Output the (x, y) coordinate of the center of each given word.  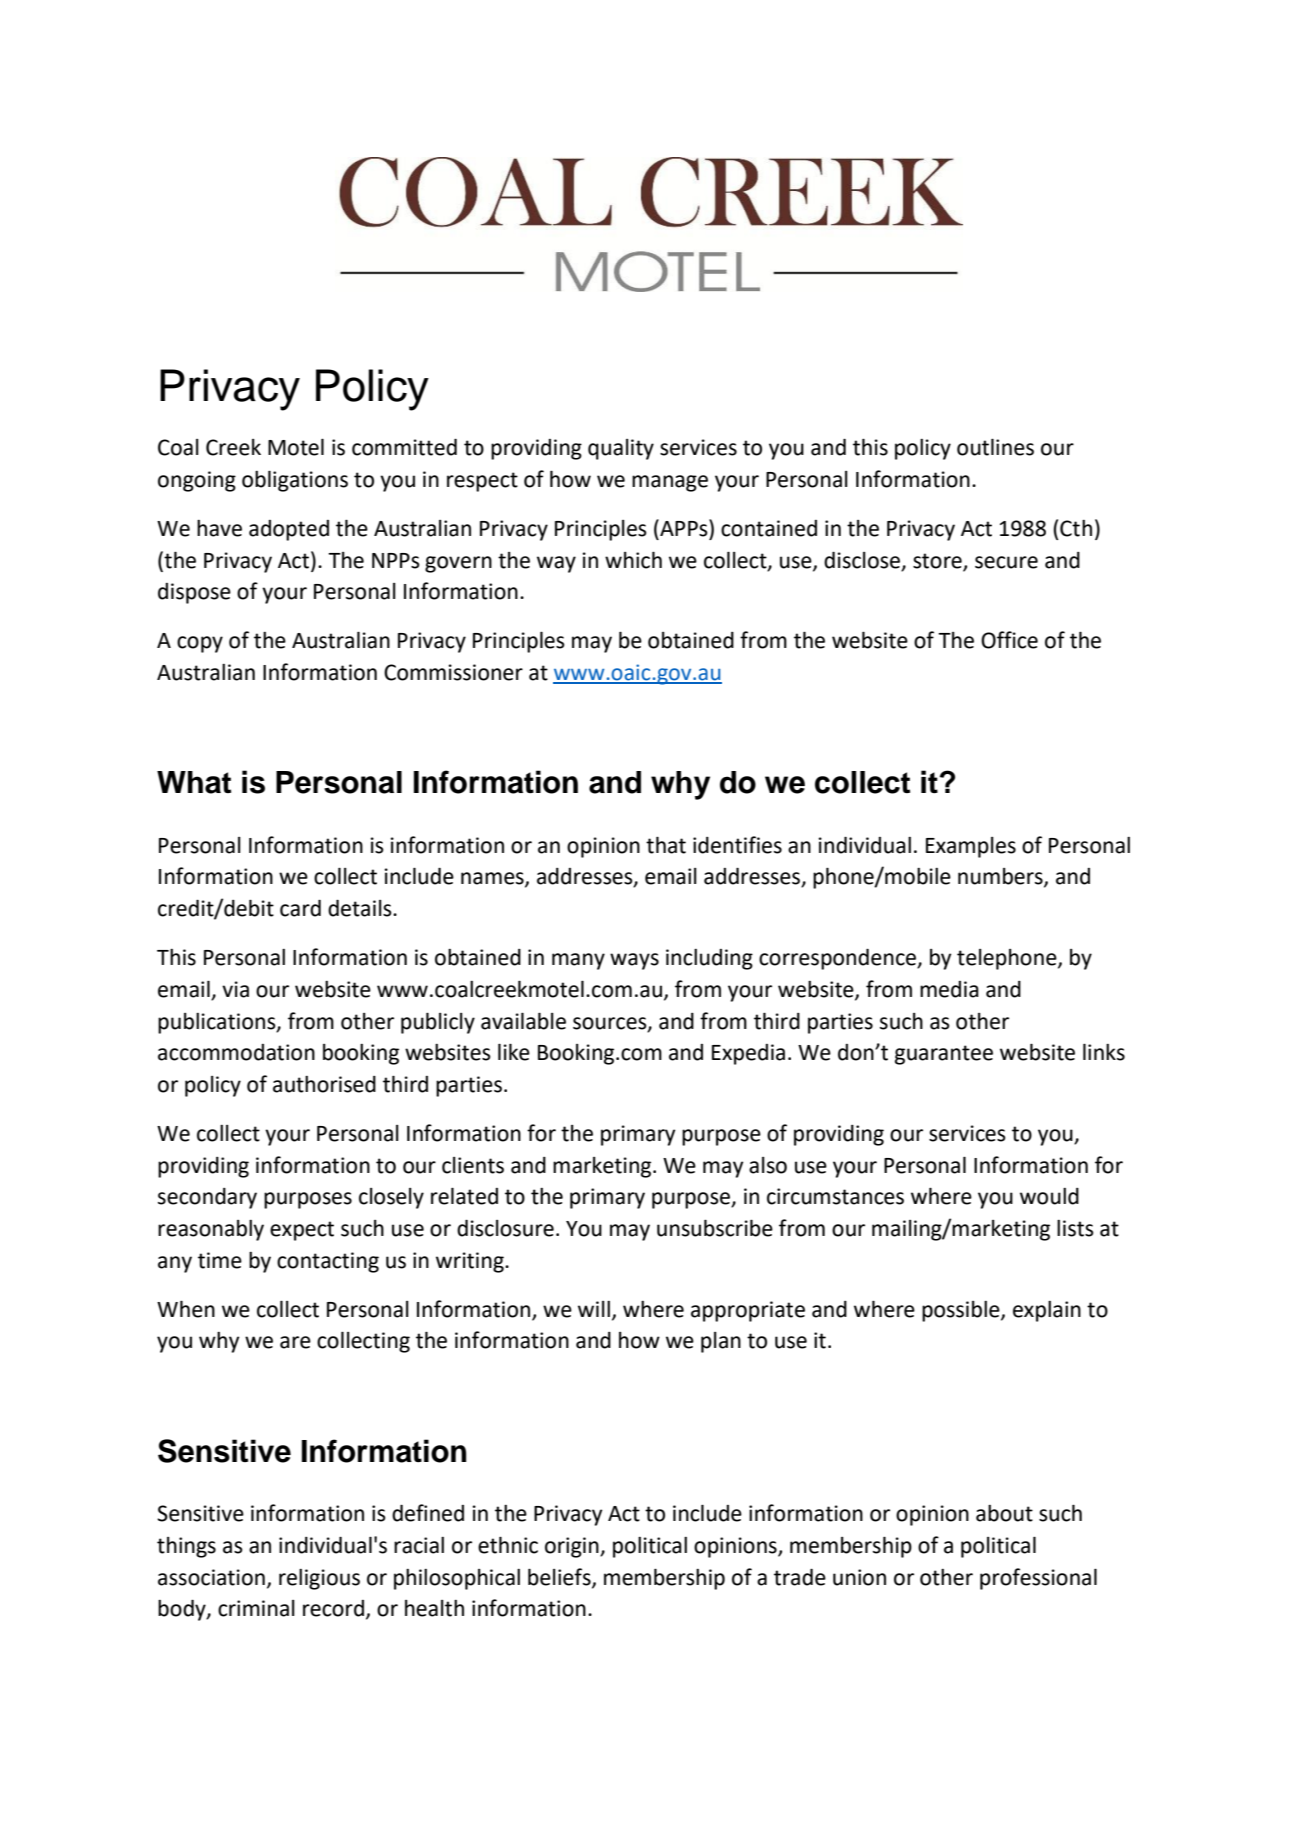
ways (634, 961)
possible (962, 1311)
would (1049, 1196)
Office (1009, 640)
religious (319, 1579)
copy (200, 644)
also (768, 1165)
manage (670, 483)
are (295, 1342)
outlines (995, 447)
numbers (1001, 877)
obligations (295, 481)
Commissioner (453, 672)
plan (721, 1342)
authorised (324, 1084)
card (300, 908)
